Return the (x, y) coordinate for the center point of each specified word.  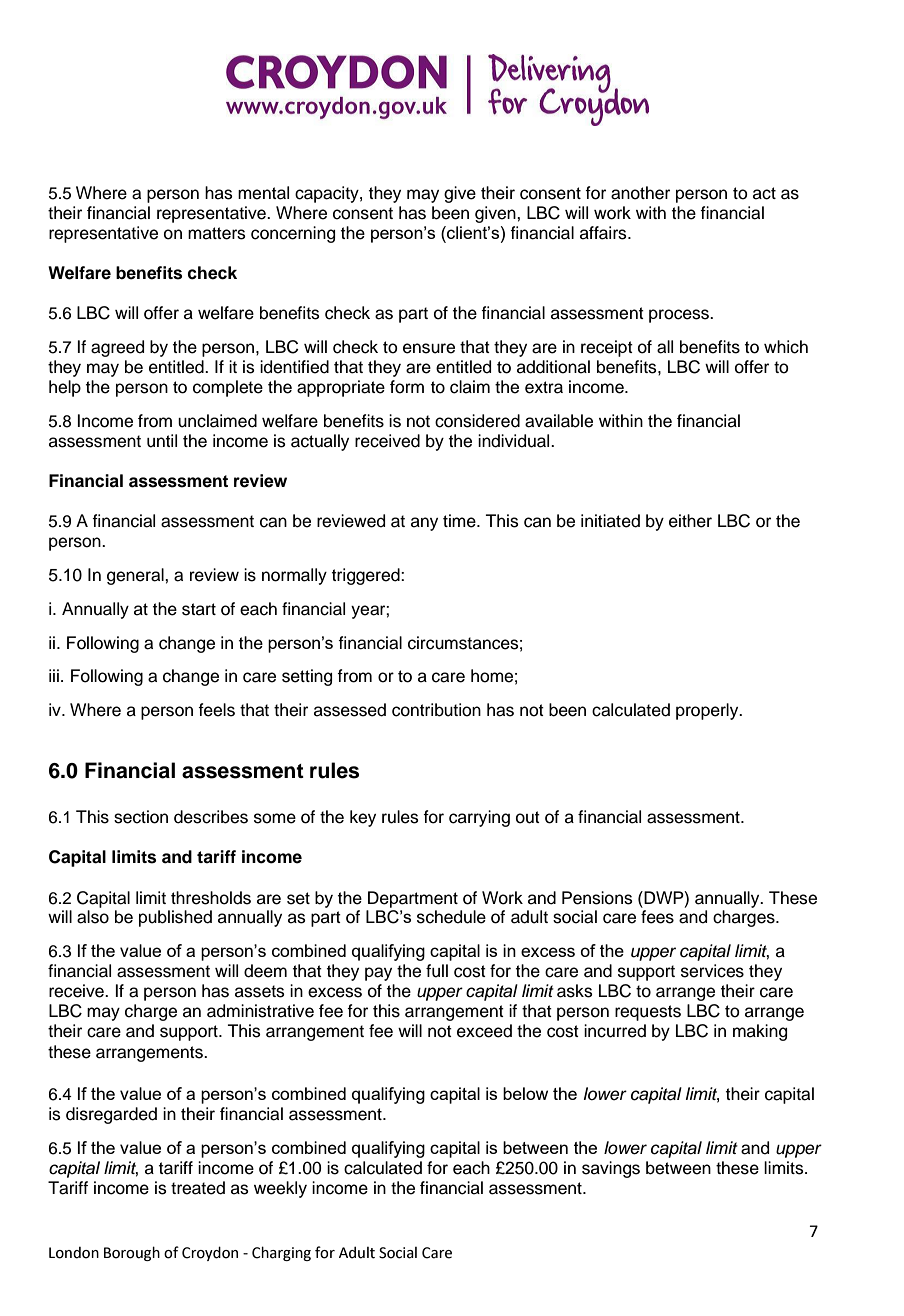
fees (657, 917)
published (175, 918)
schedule (451, 917)
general (136, 576)
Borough (132, 1253)
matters (217, 233)
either (690, 521)
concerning (293, 234)
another (640, 193)
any (424, 524)
